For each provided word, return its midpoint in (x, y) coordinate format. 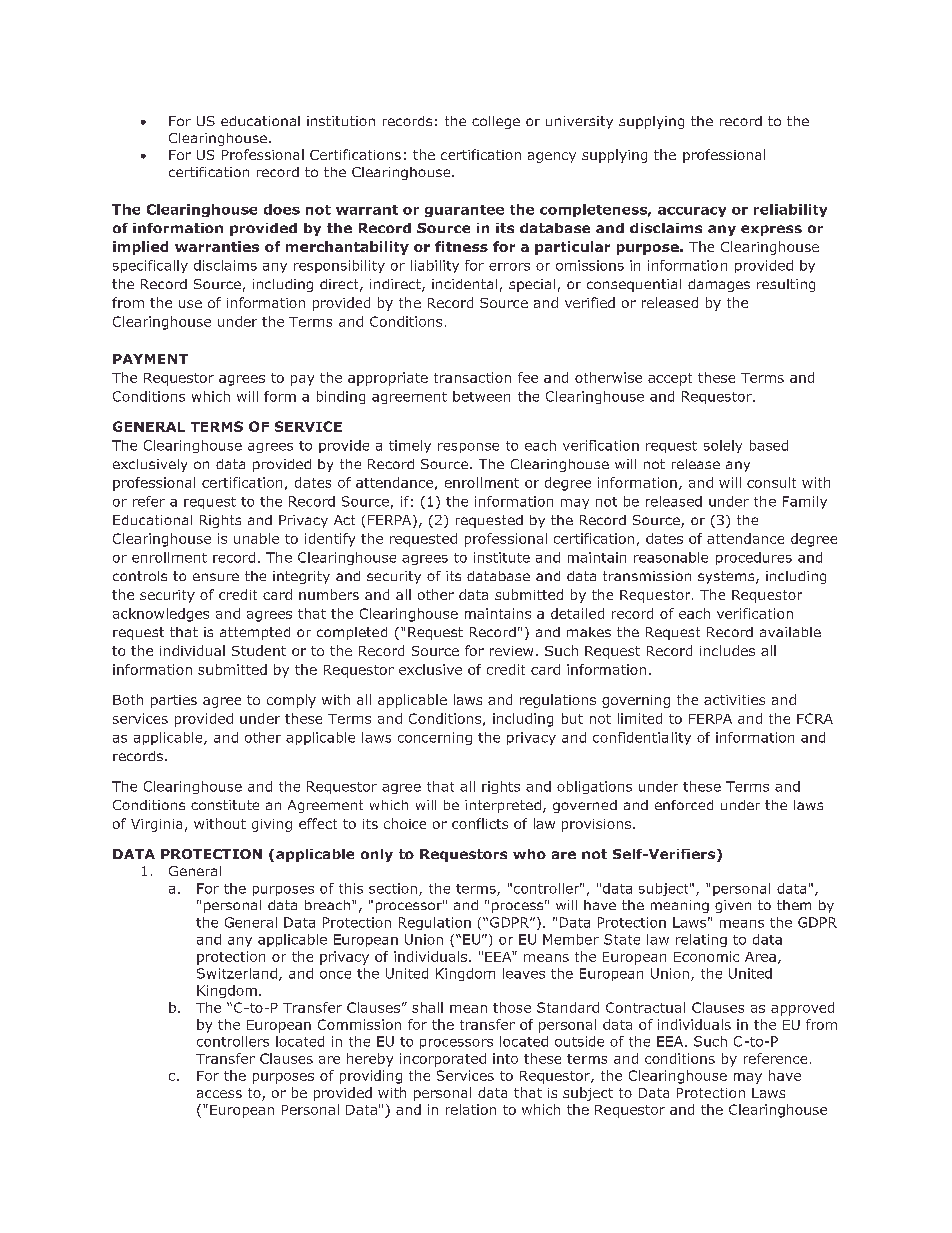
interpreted (503, 806)
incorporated (443, 1060)
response (468, 448)
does (282, 209)
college (496, 122)
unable (256, 538)
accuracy (692, 212)
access (219, 1094)
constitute (225, 805)
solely (723, 446)
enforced (684, 805)
